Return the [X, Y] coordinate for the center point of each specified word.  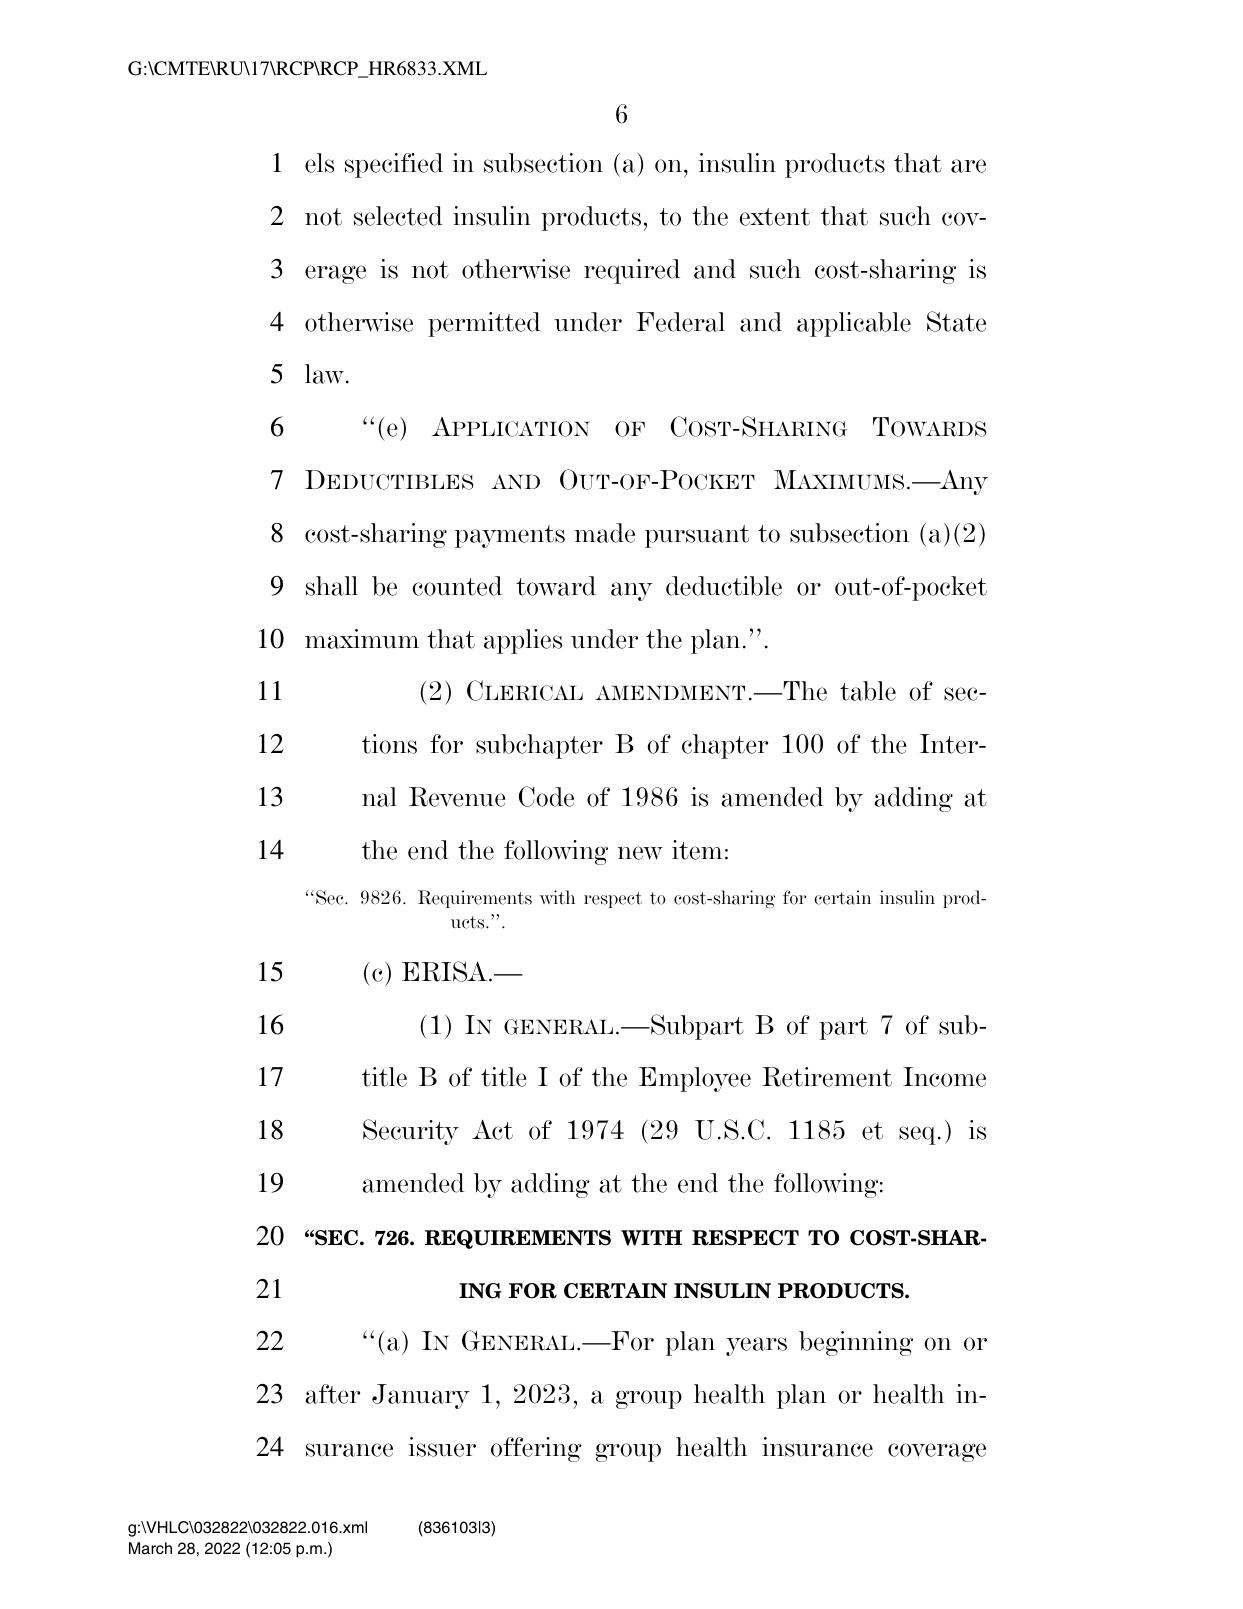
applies [523, 641]
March [150, 1548]
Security [411, 1132]
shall [332, 586]
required [632, 271]
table [868, 691]
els [319, 163]
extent [775, 217]
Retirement [827, 1077]
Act [492, 1130]
